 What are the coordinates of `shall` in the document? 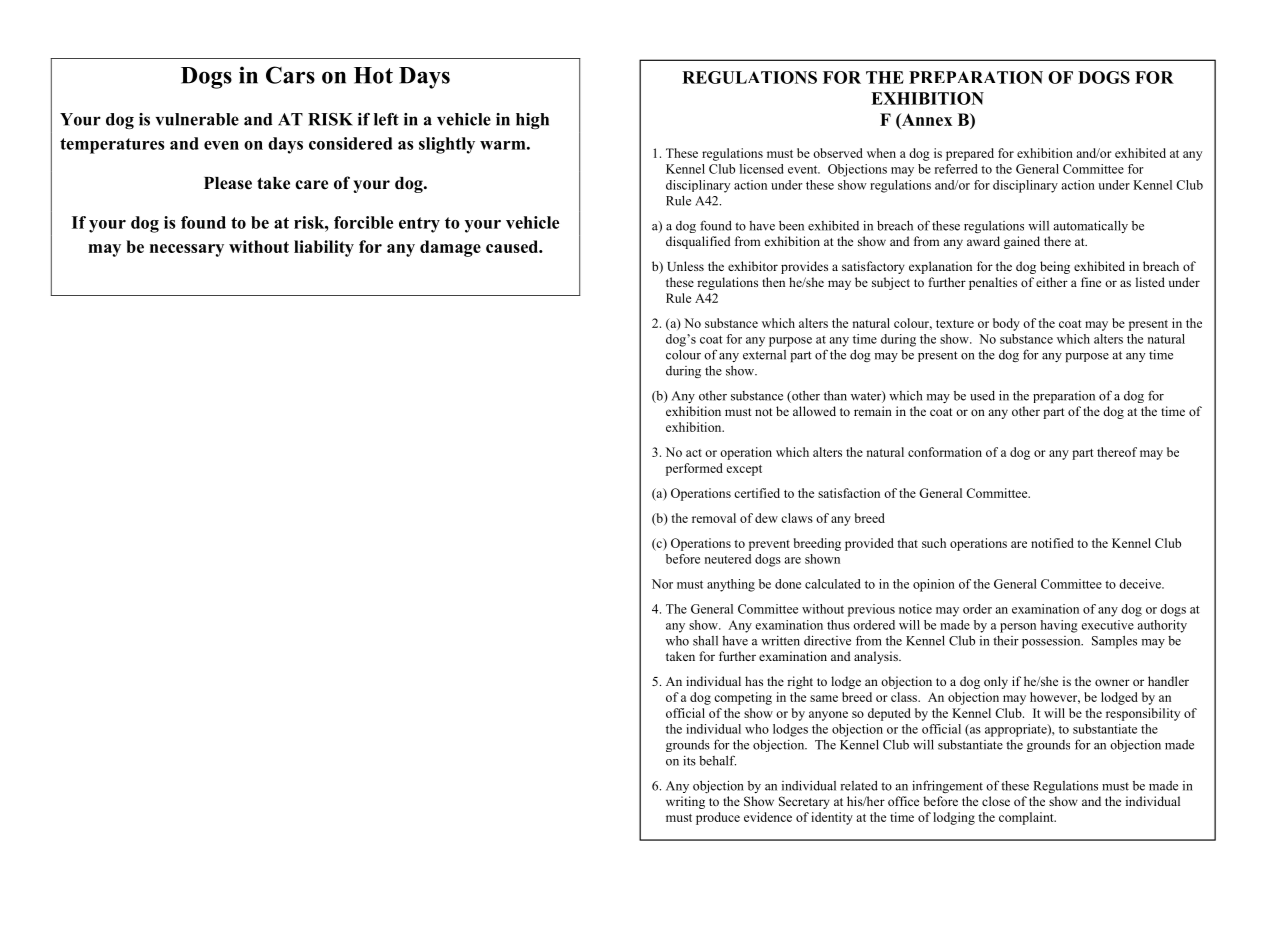 It's located at (705, 641).
